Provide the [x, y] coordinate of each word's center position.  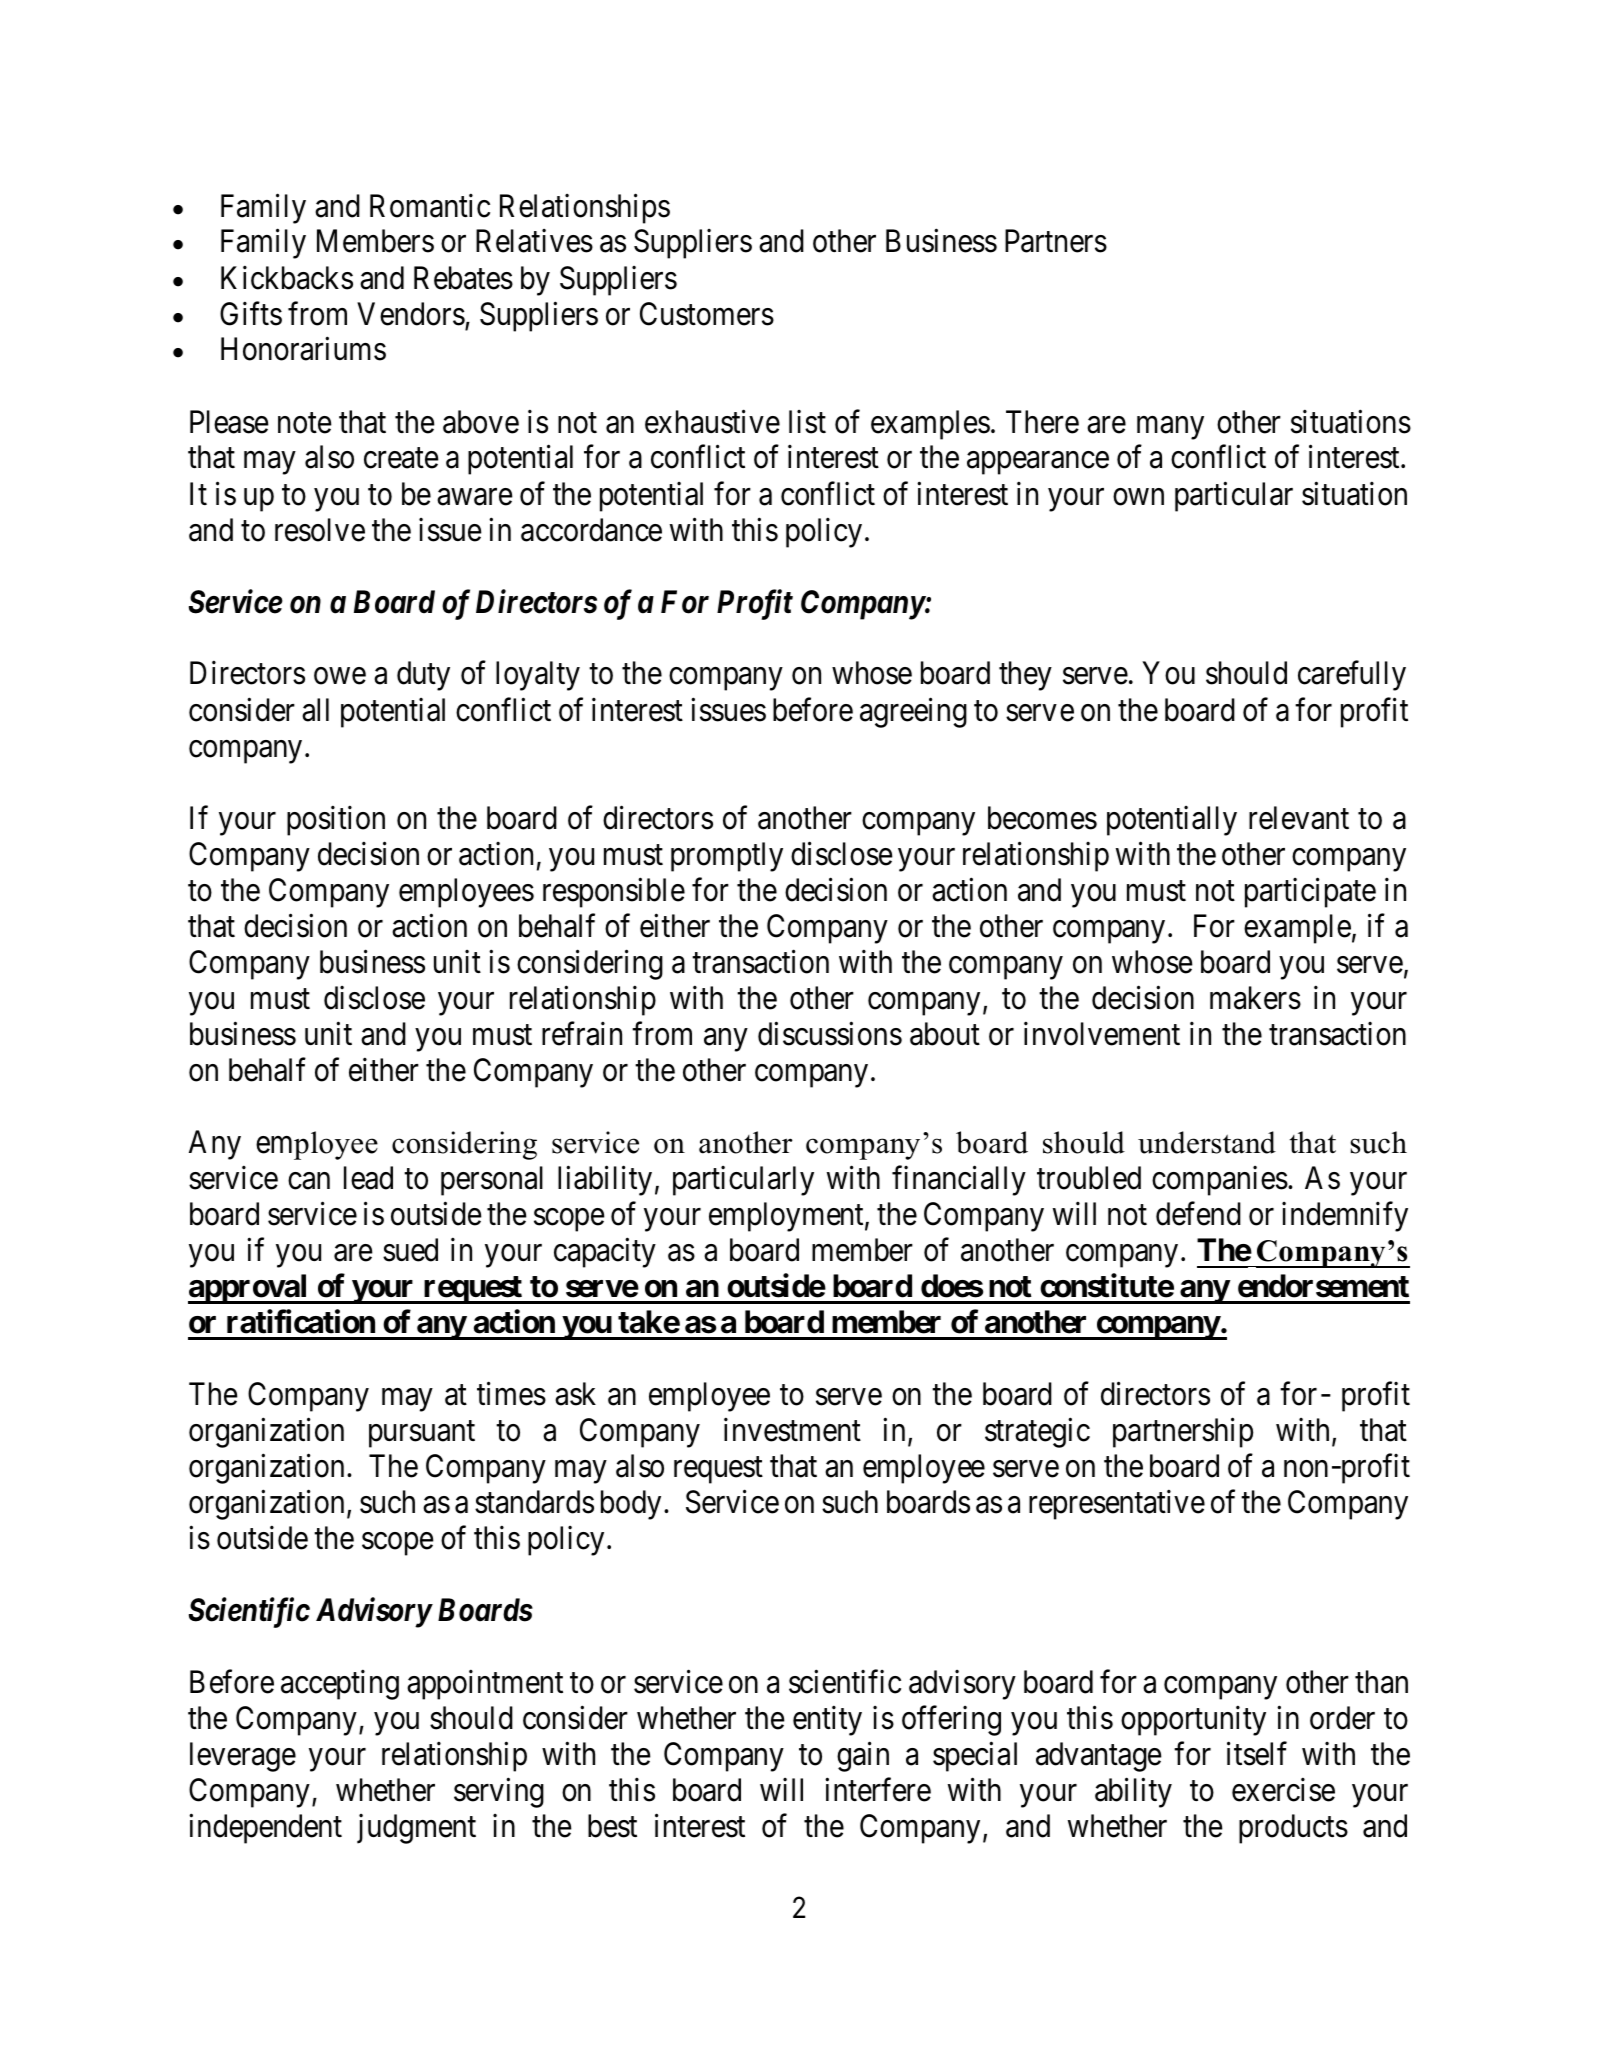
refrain [582, 1034]
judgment [416, 1829]
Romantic [430, 205]
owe [340, 676]
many [1170, 428]
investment [792, 1430]
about [945, 1034]
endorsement [1323, 1286]
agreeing [913, 713]
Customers [707, 314]
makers [1255, 998]
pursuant [422, 1434]
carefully [1352, 676]
